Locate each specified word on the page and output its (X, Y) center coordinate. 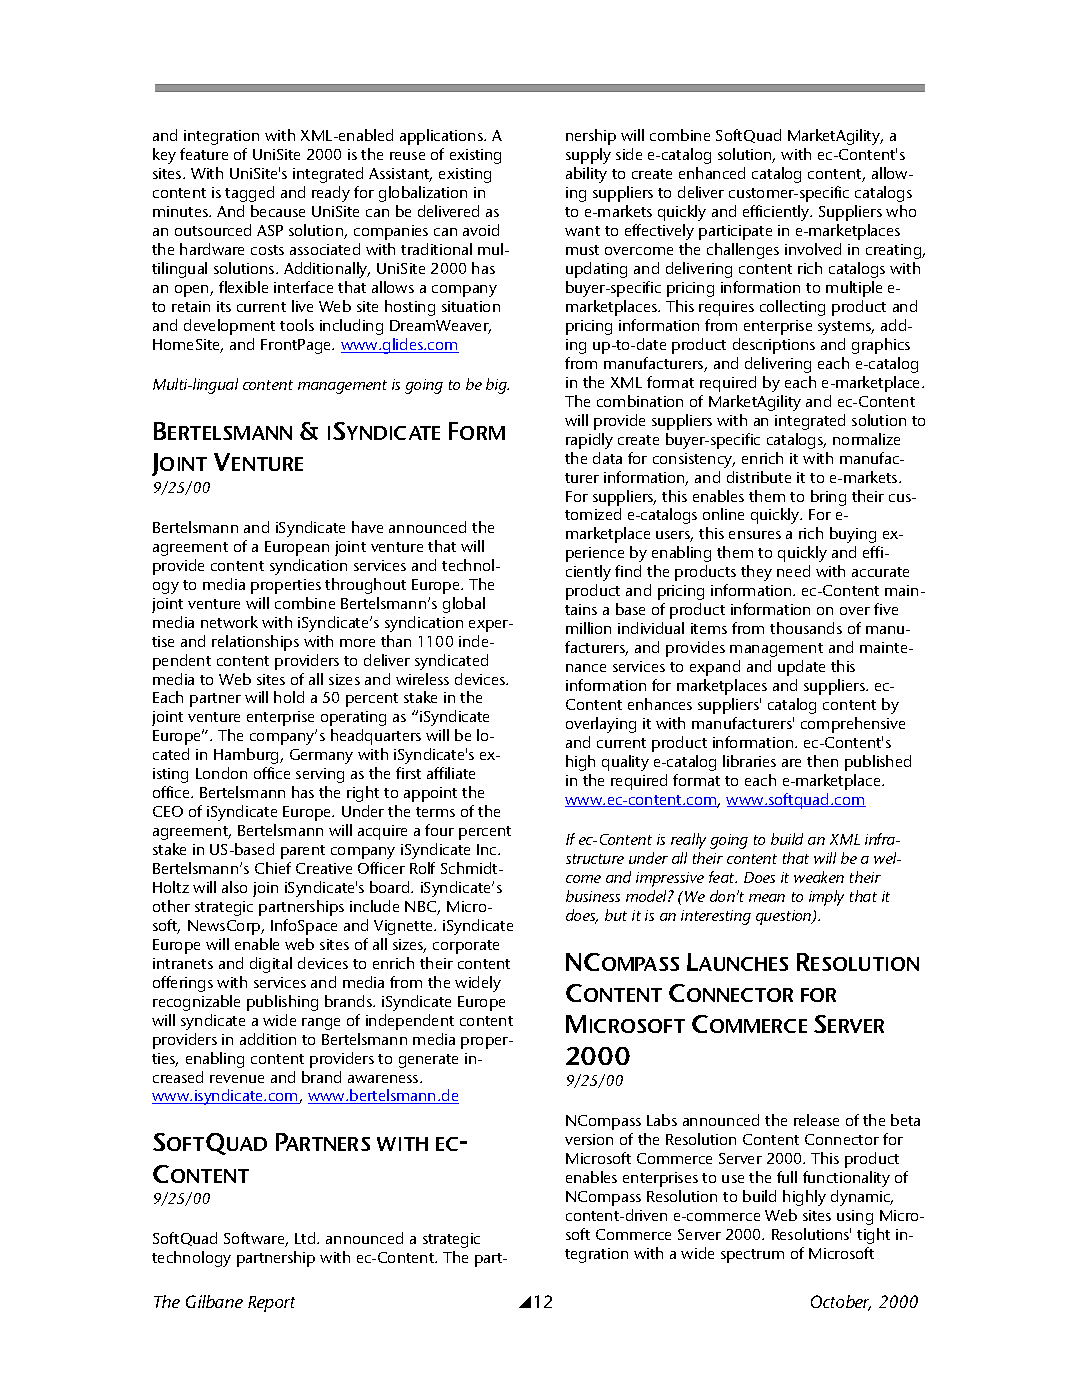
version (589, 1139)
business (593, 896)
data (607, 458)
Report (271, 1304)
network (229, 622)
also (234, 887)
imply (826, 898)
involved (813, 249)
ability (586, 175)
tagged (249, 194)
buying (853, 535)
